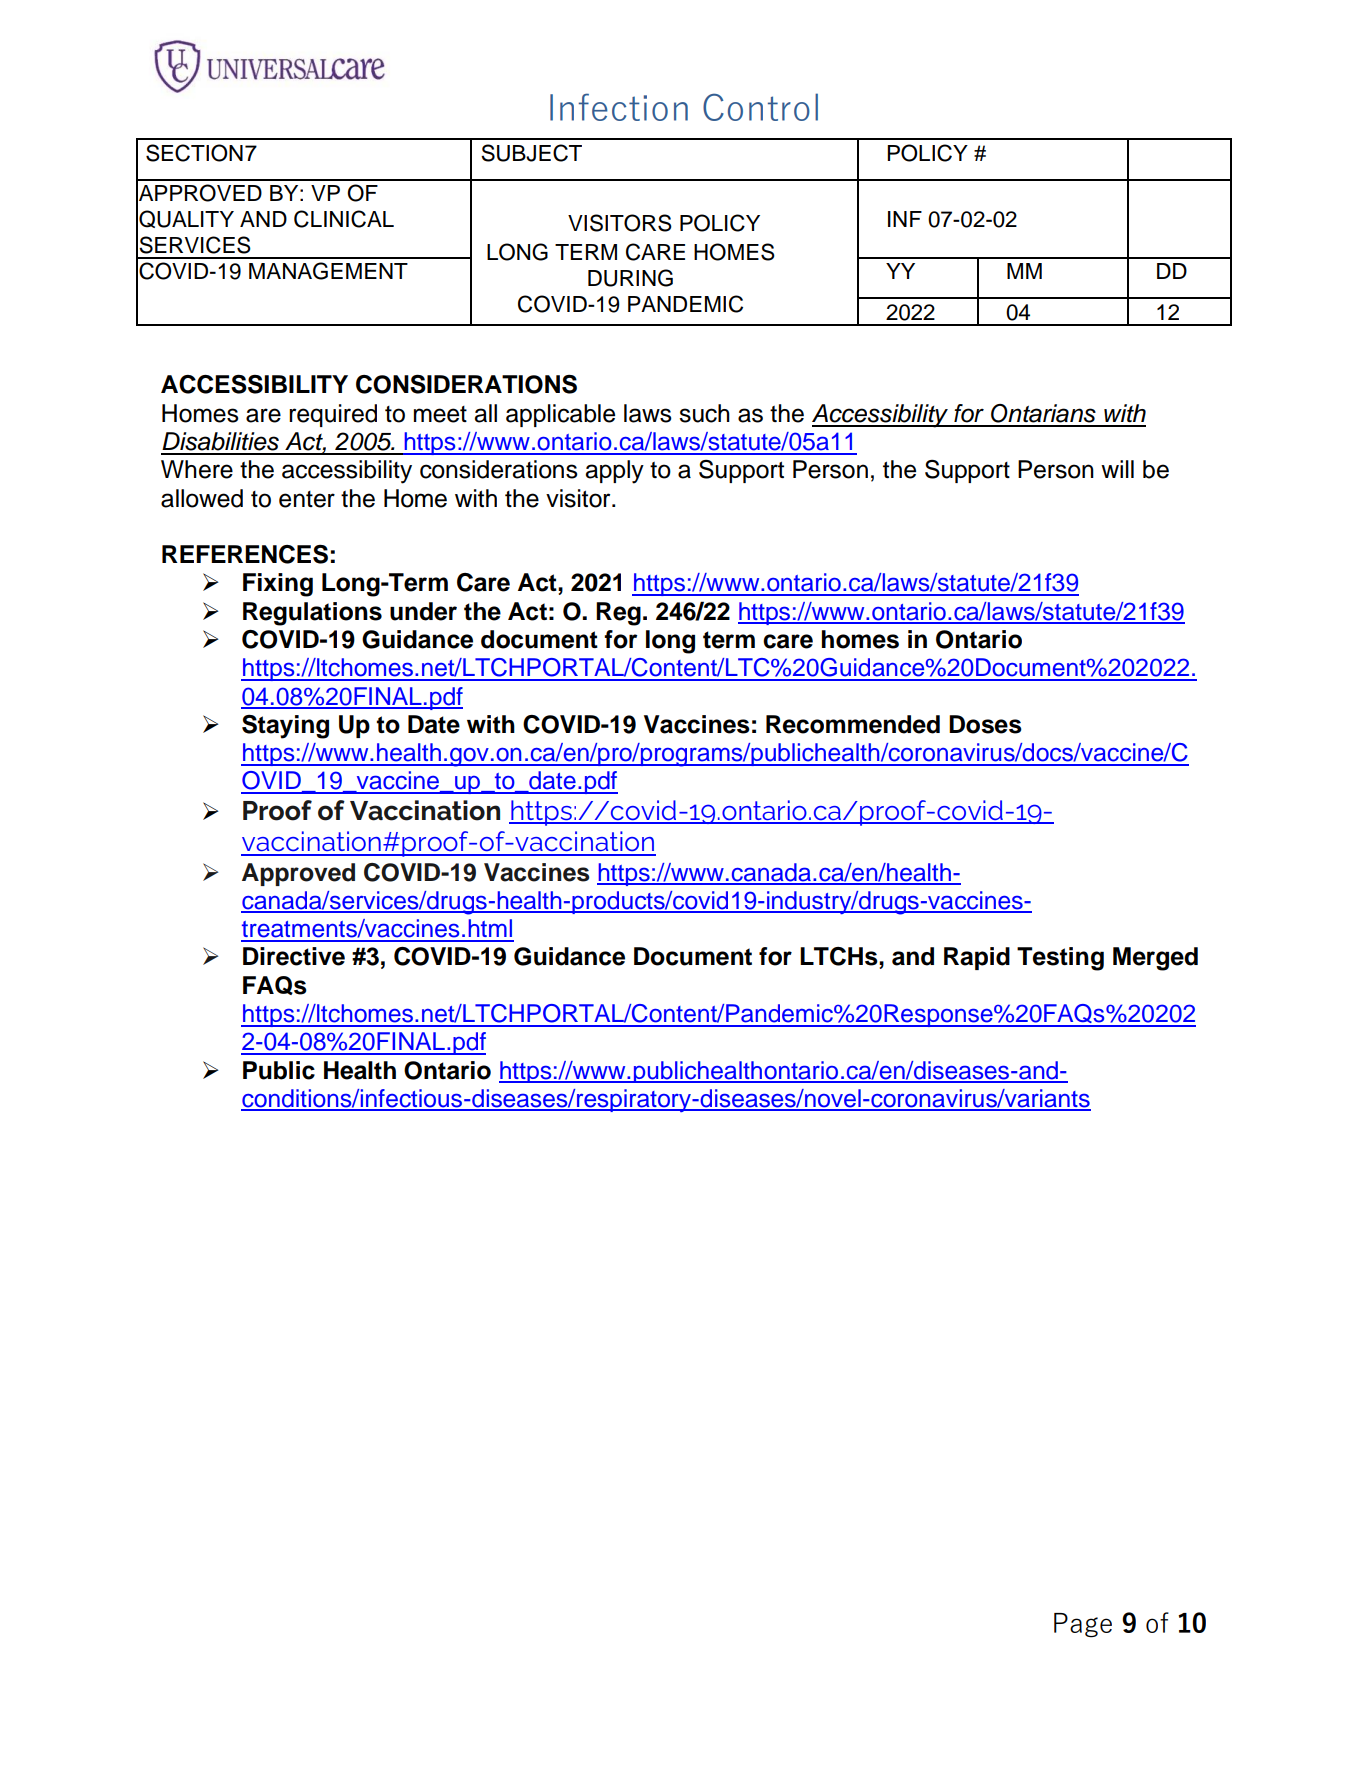  What do you see at coordinates (285, 727) in the screenshot?
I see `Staying` at bounding box center [285, 727].
